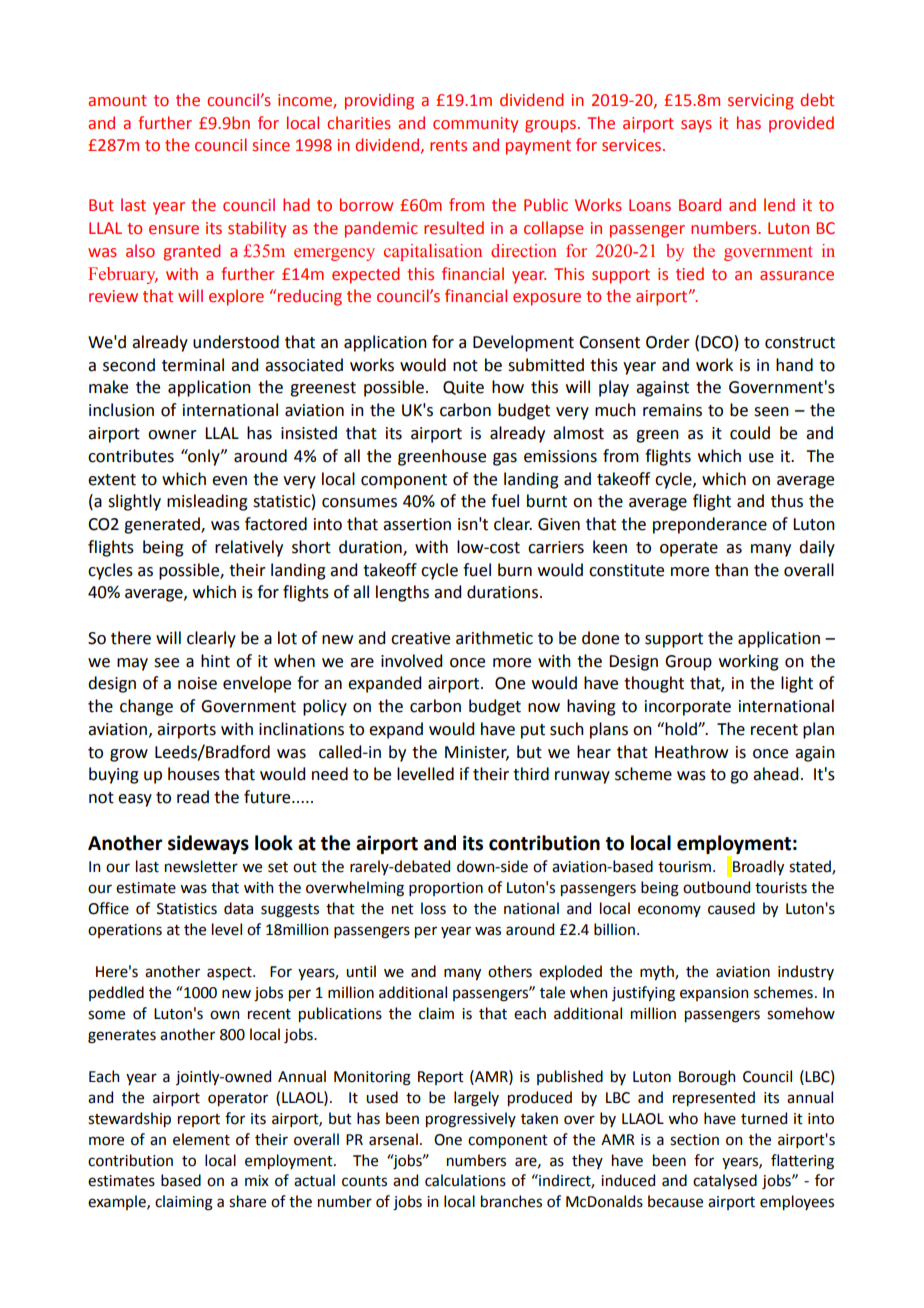  Describe the element at coordinates (684, 867) in the screenshot. I see `tourism` at that location.
